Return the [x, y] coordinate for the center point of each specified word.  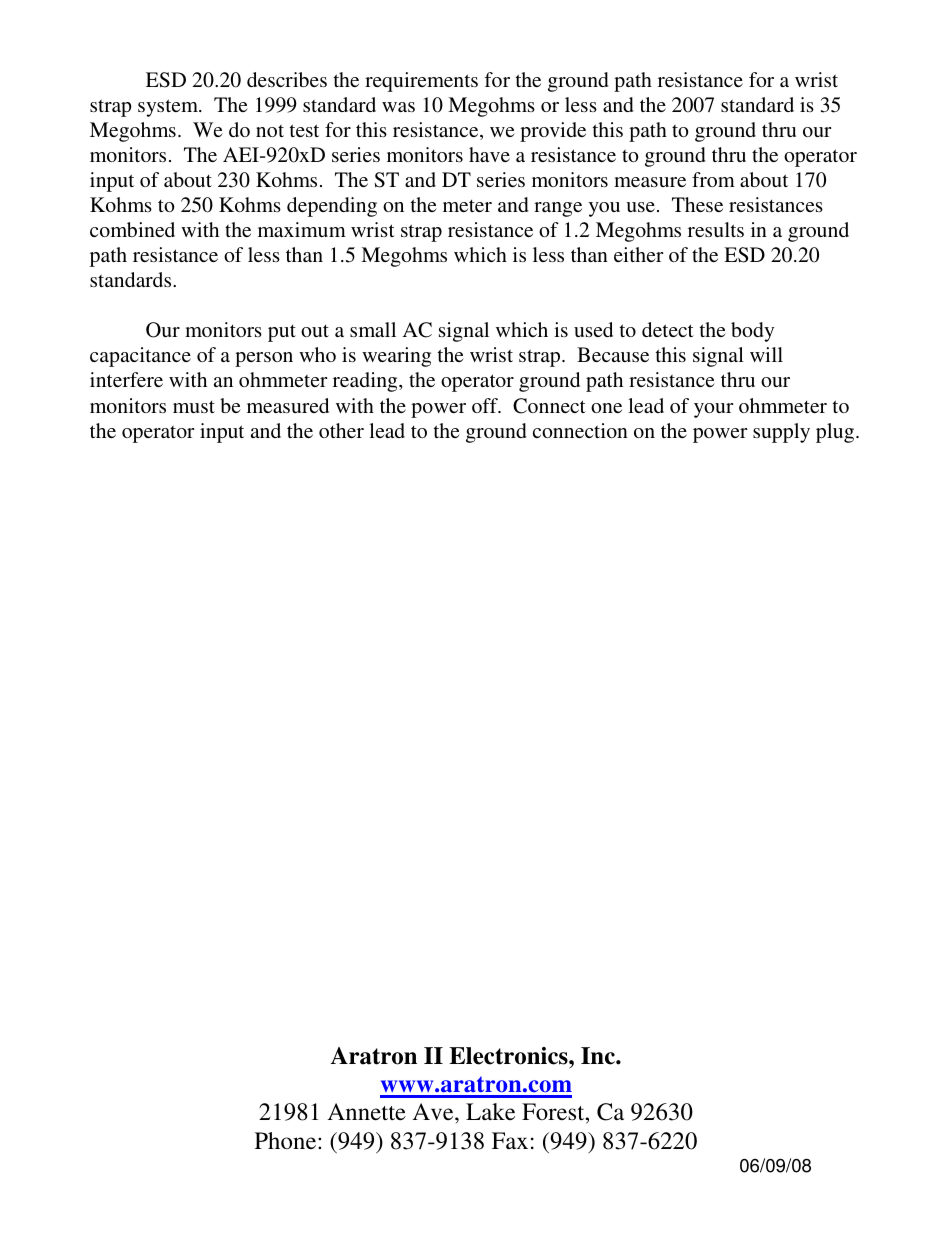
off [486, 405]
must [194, 407]
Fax [510, 1140]
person [264, 359]
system [169, 108]
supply [781, 433]
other [341, 430]
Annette [367, 1112]
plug [836, 433]
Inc [599, 1056]
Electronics [509, 1056]
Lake [490, 1111]
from [713, 179]
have [489, 154]
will [766, 354]
